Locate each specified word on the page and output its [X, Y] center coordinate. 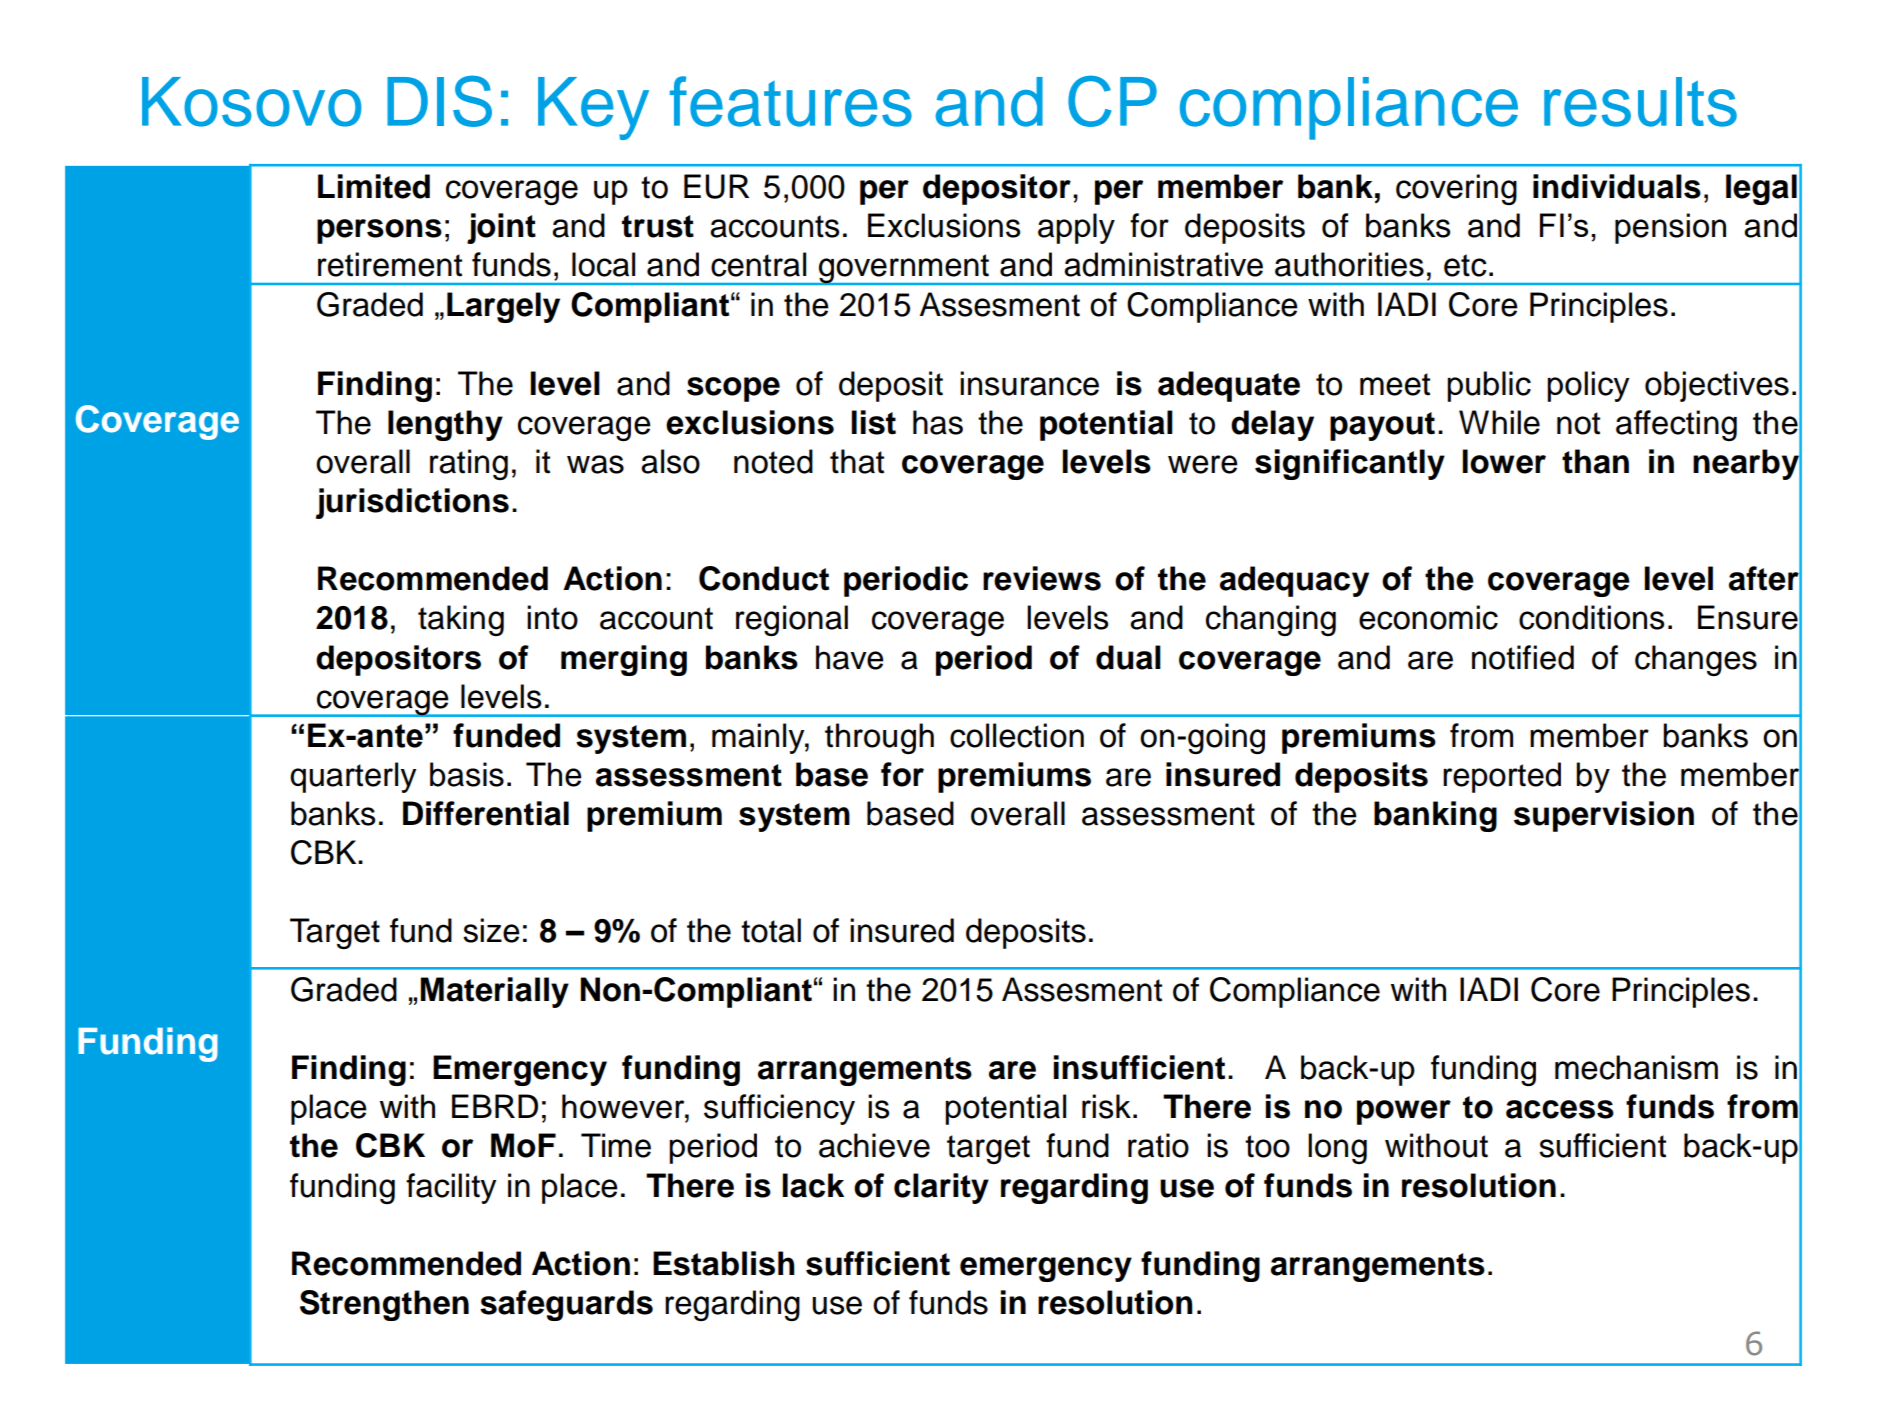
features [791, 101]
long [1337, 1148]
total [771, 930]
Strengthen [384, 1305]
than [1595, 461]
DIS [439, 101]
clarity [941, 1188]
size [491, 930]
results [1640, 102]
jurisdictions [412, 503]
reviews [1042, 578]
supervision [1604, 816]
